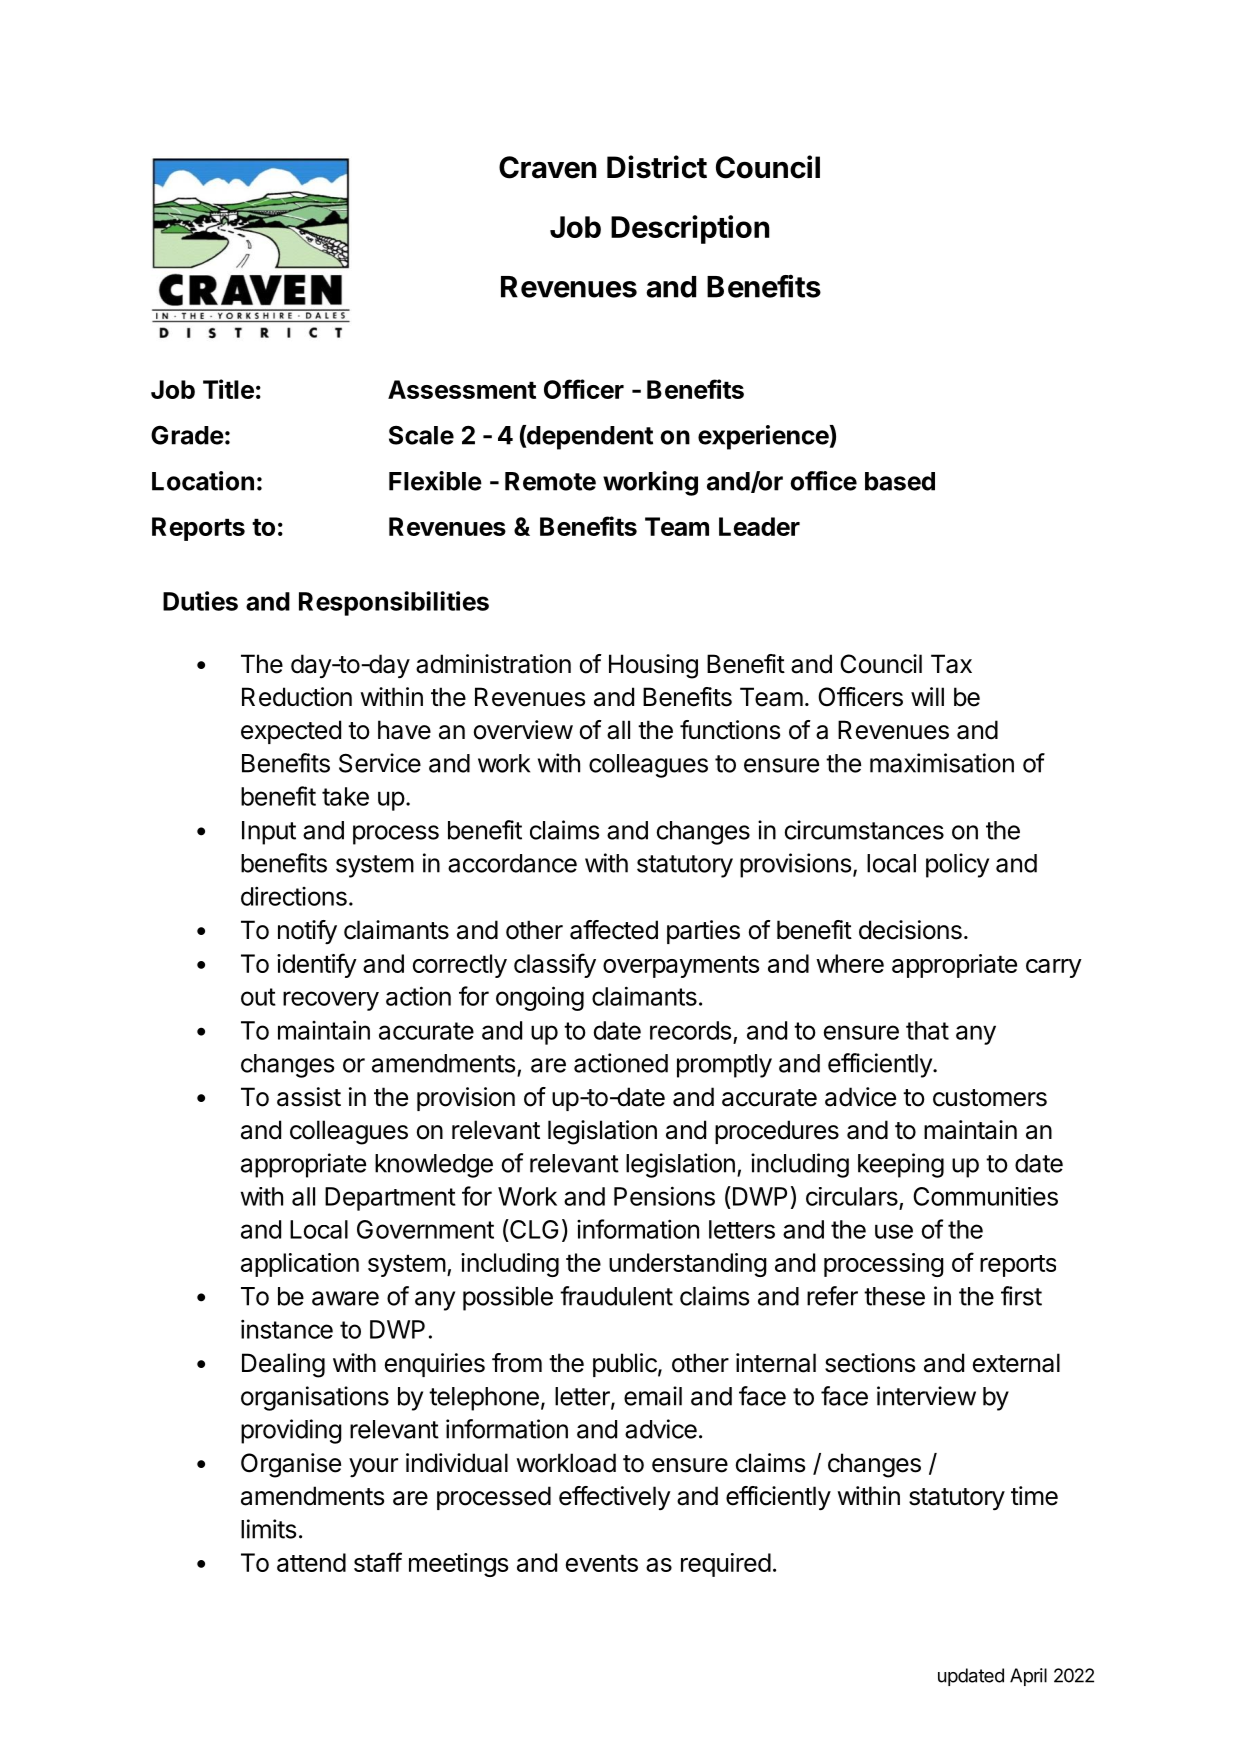 This page has width=1245, height=1760. I want to click on Title, so click(228, 389).
